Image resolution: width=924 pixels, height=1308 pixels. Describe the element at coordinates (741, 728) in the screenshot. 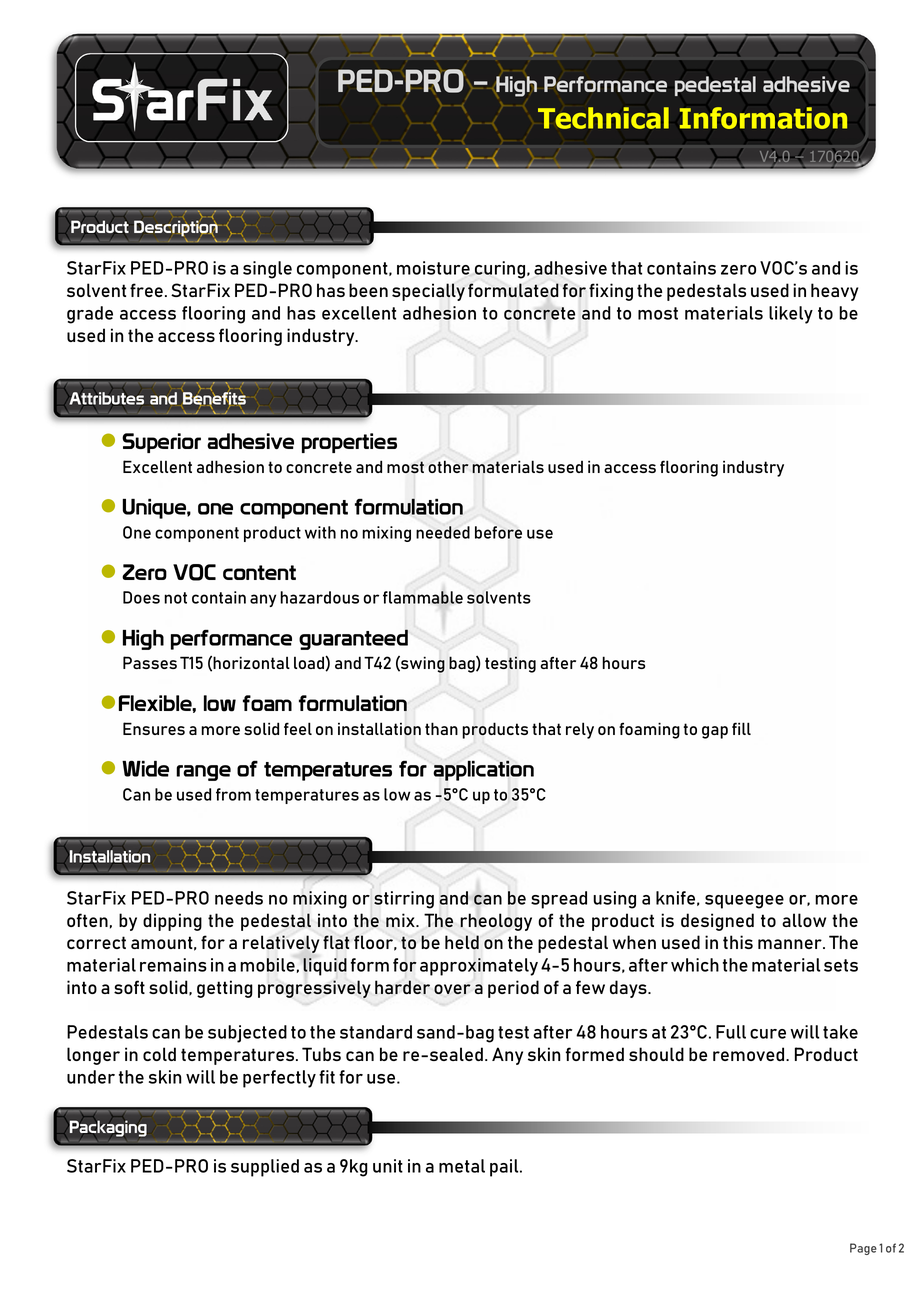

I see `fill` at that location.
